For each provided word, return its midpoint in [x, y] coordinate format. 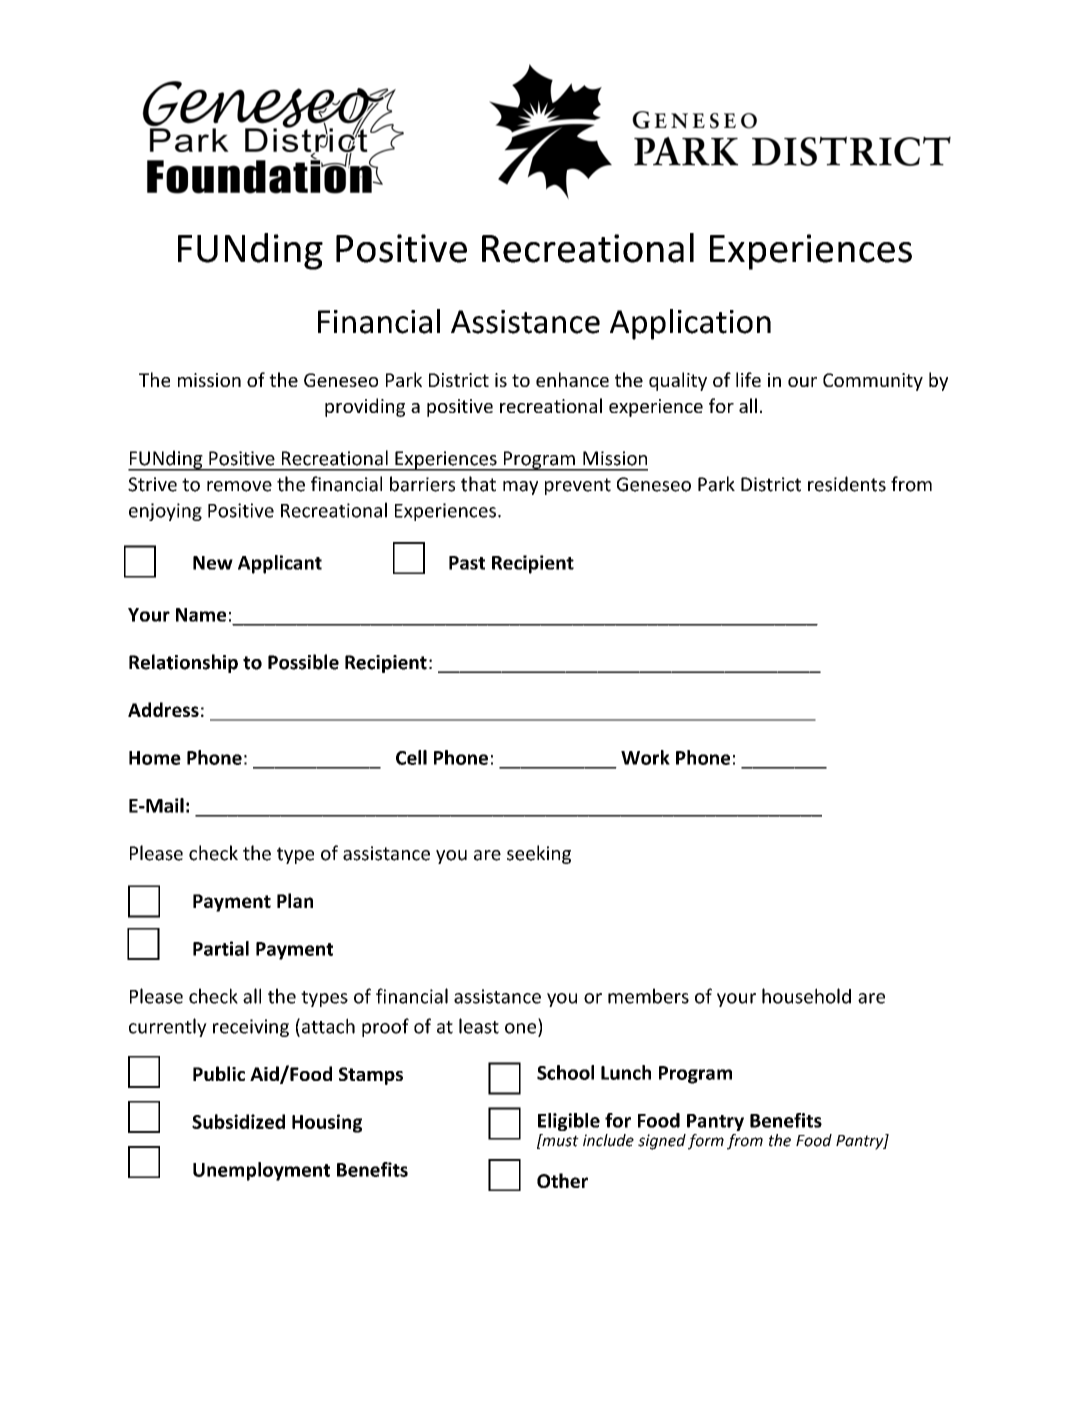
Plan [295, 900]
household [806, 996]
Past [467, 563]
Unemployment [261, 1171]
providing [365, 407]
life [748, 379]
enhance [572, 379]
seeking [539, 854]
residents [847, 484]
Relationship [183, 663]
